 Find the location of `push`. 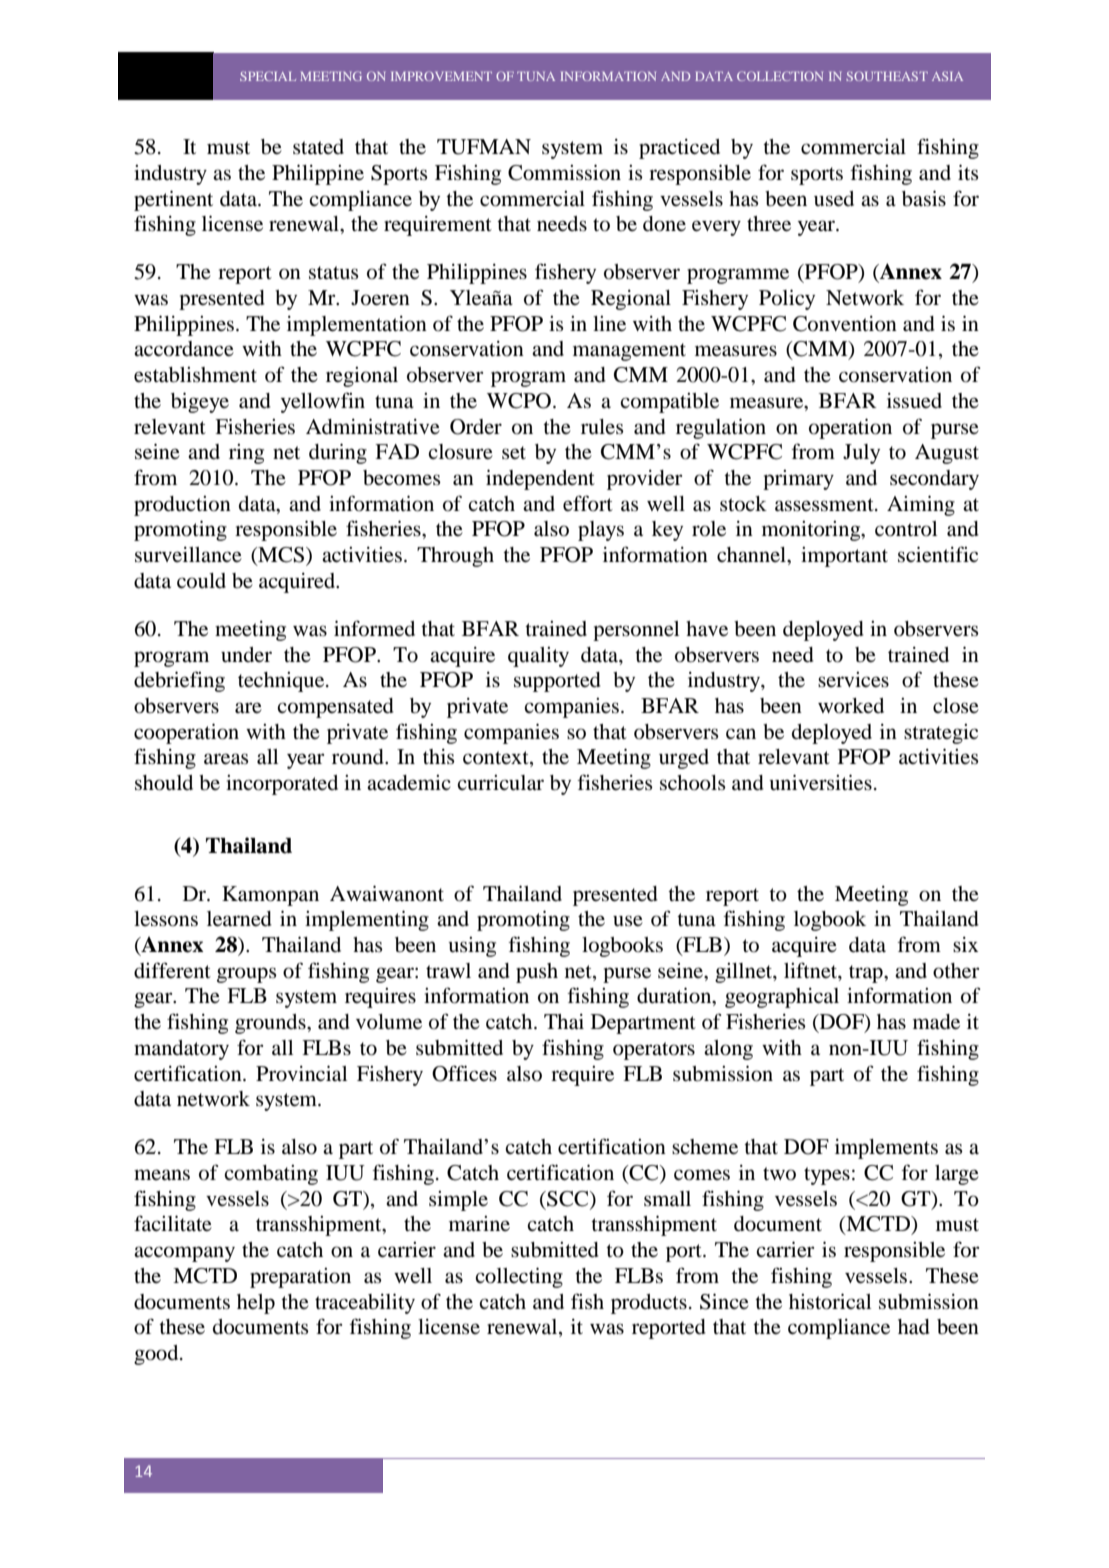

push is located at coordinates (537, 973).
